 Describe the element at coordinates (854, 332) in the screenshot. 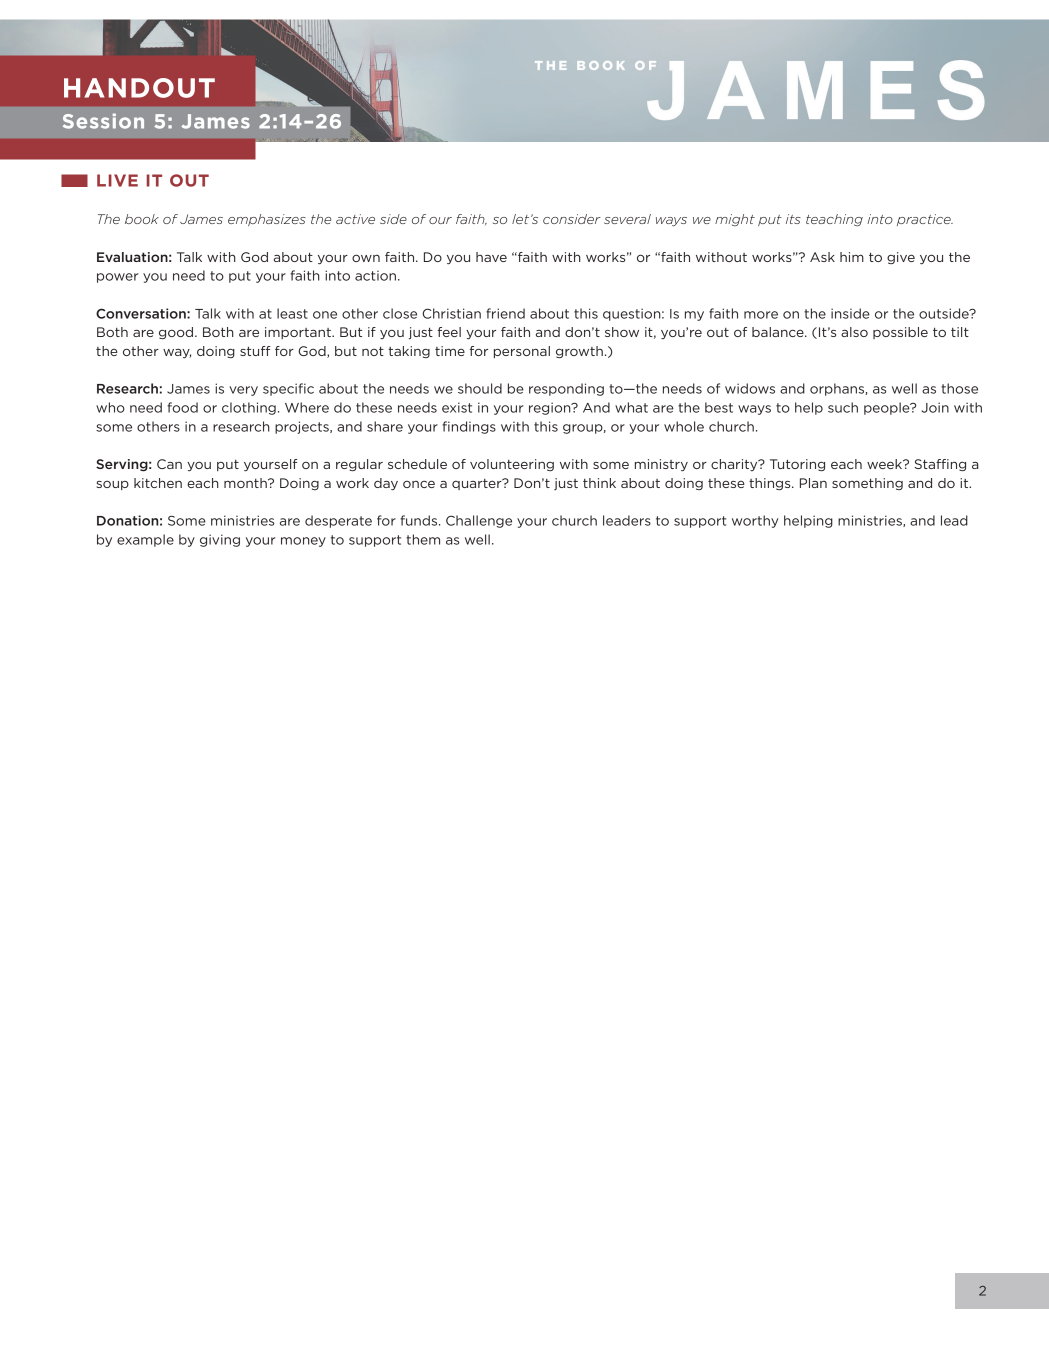

I see `also` at that location.
